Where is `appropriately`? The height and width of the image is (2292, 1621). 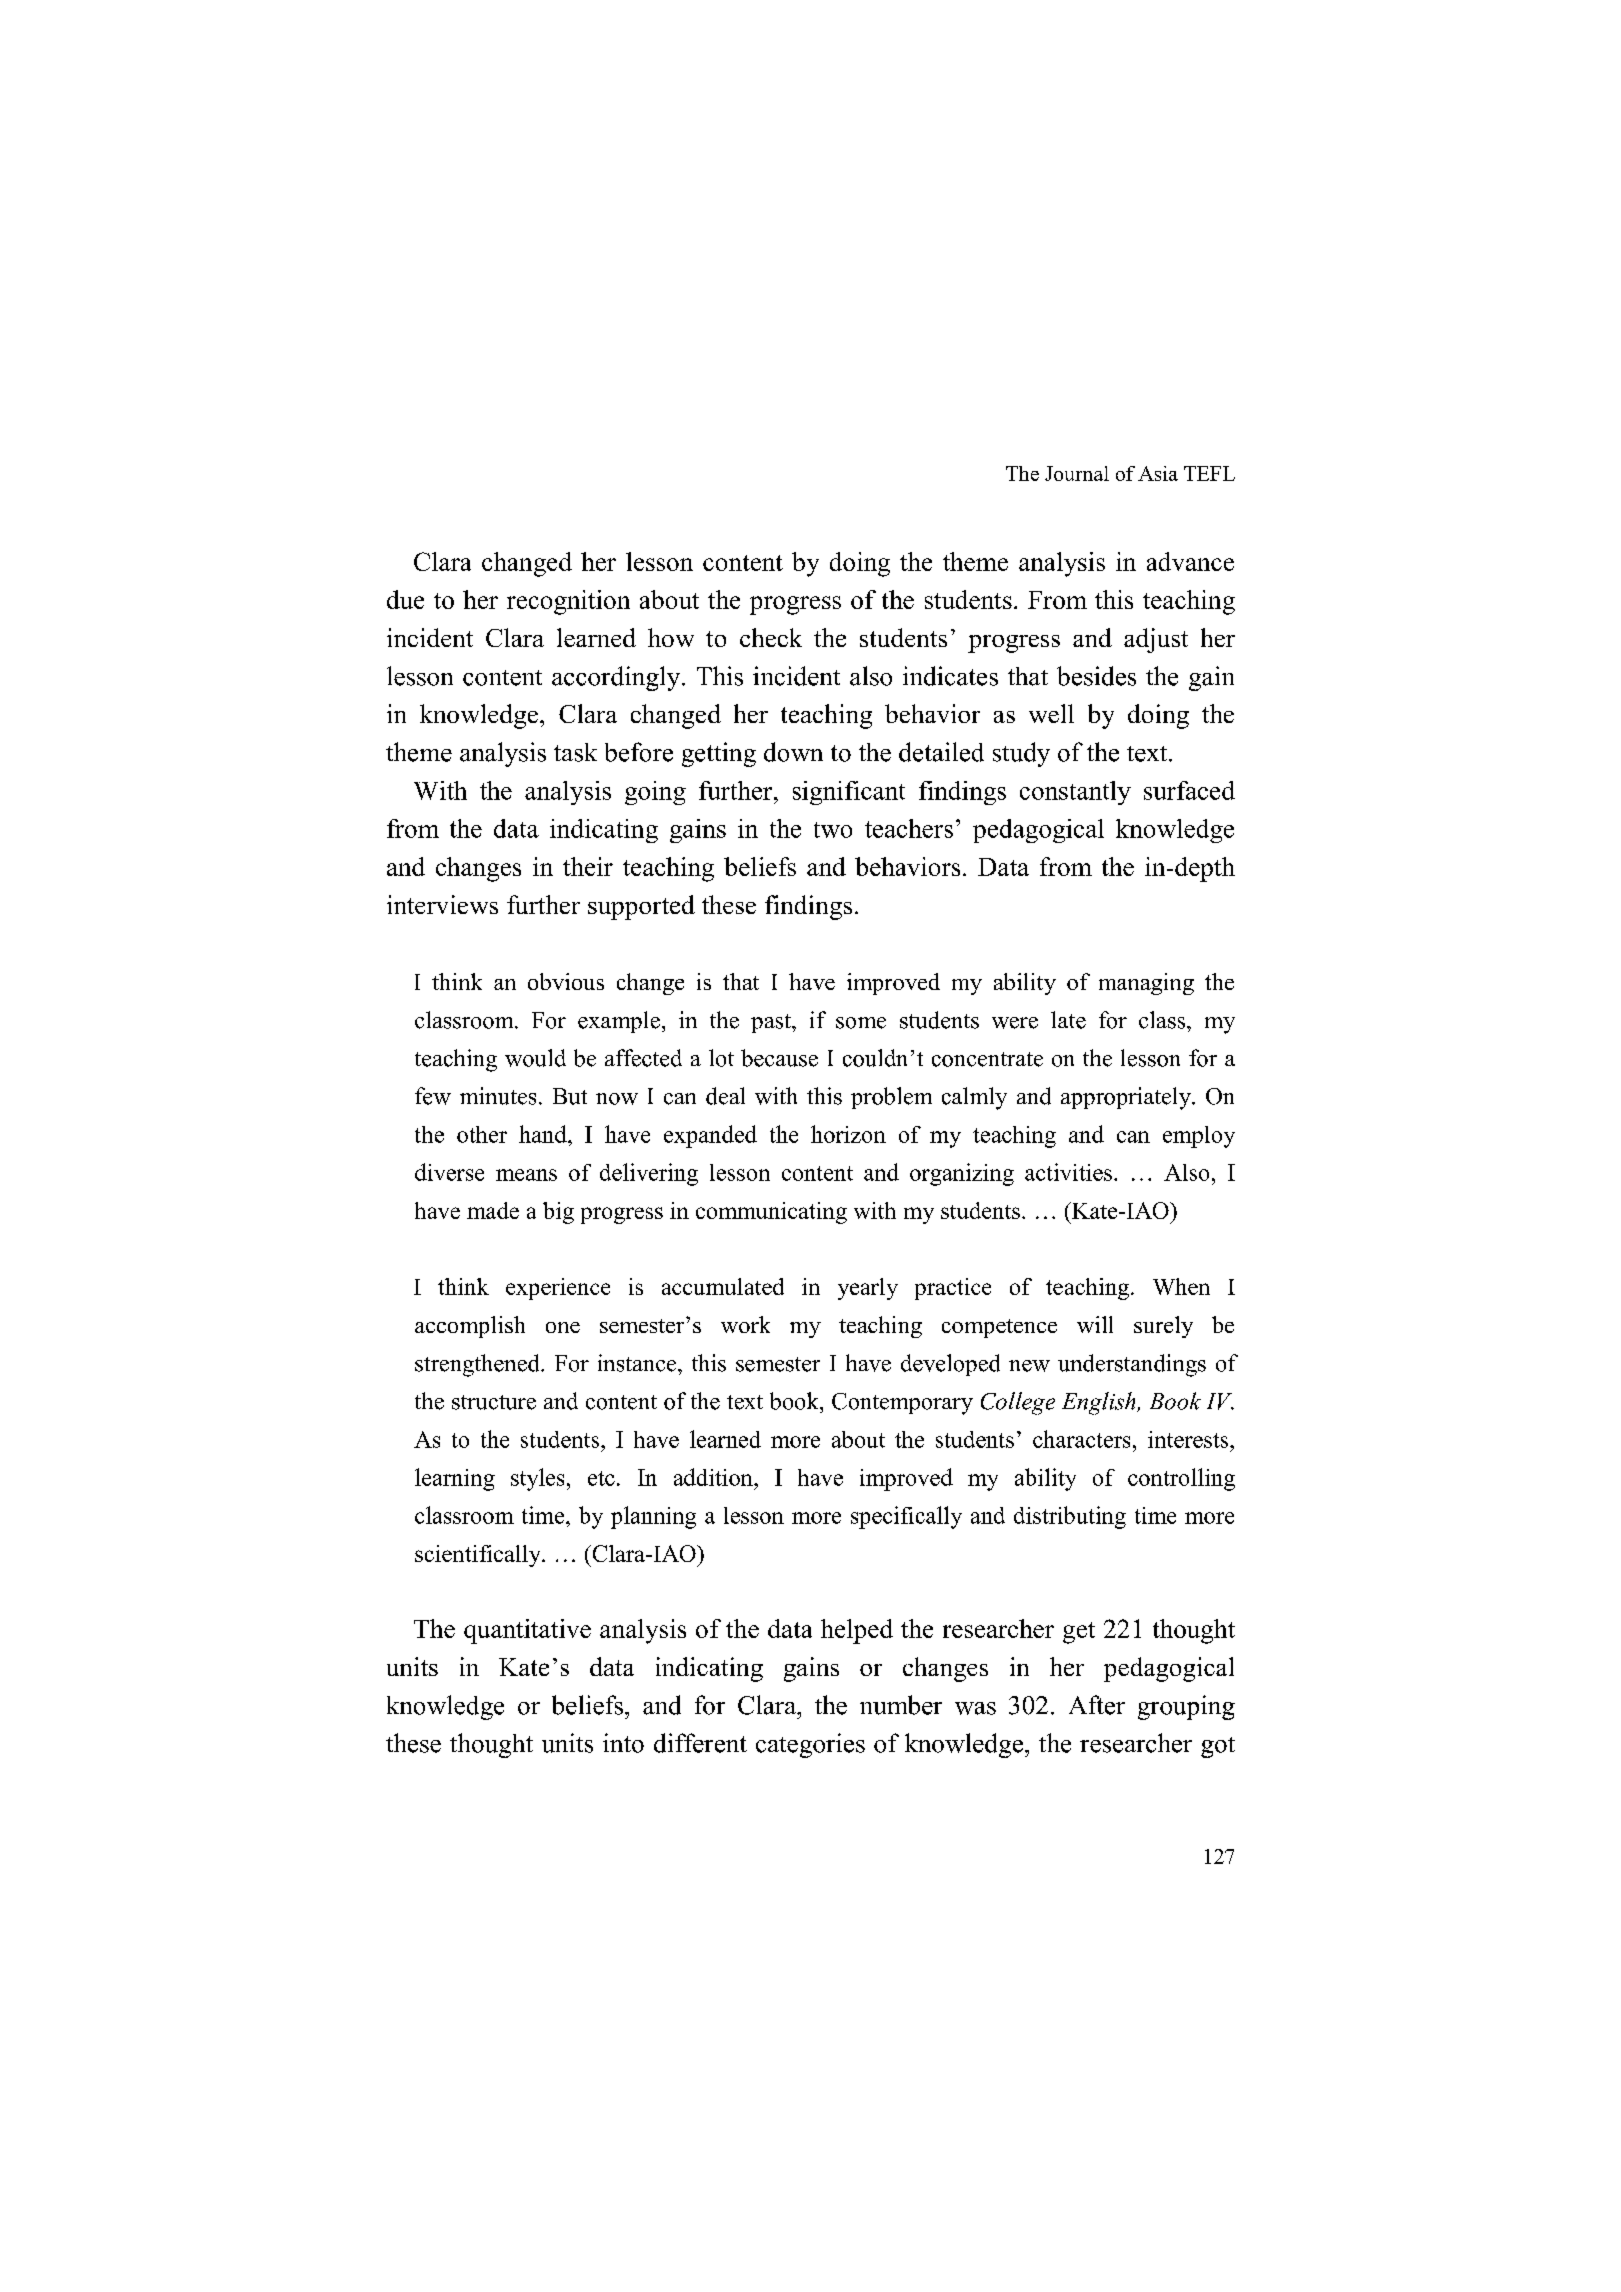
appropriately is located at coordinates (1127, 1098).
